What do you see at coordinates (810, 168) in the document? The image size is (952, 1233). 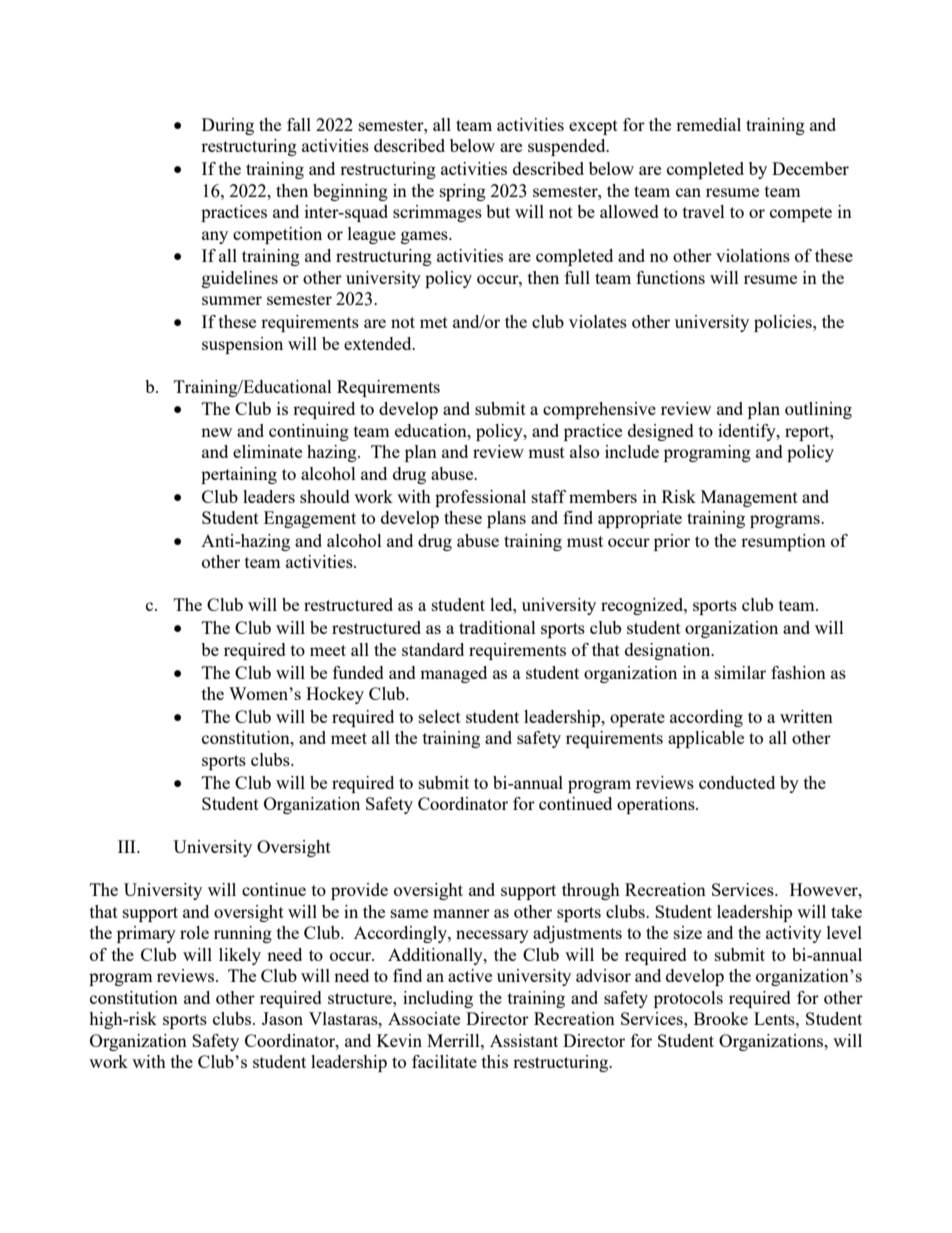 I see `December` at bounding box center [810, 168].
